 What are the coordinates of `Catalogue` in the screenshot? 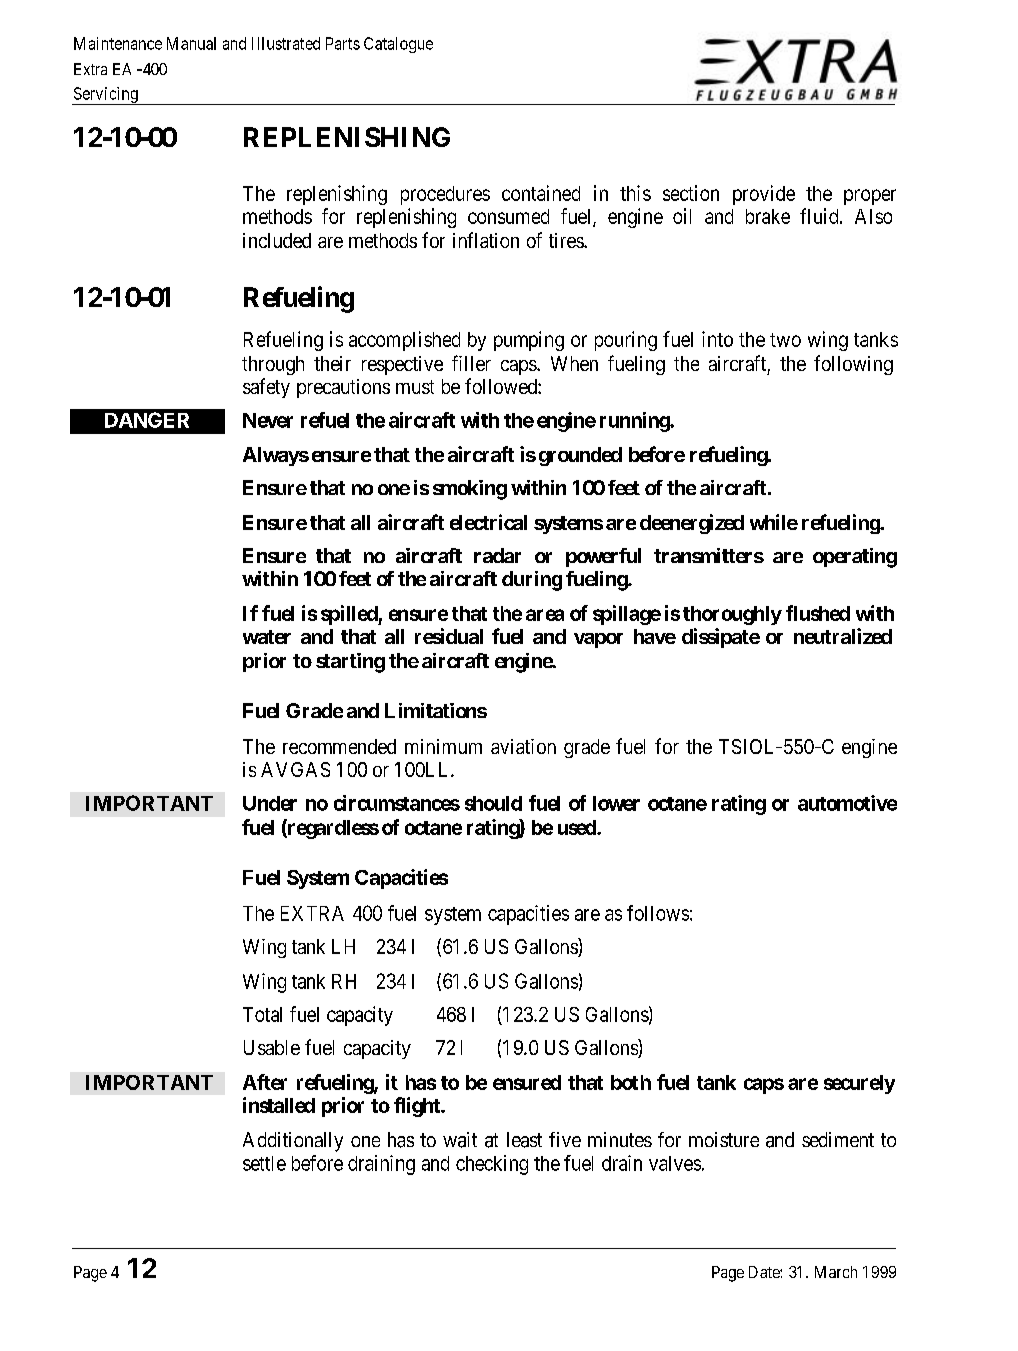 It's located at (398, 45).
